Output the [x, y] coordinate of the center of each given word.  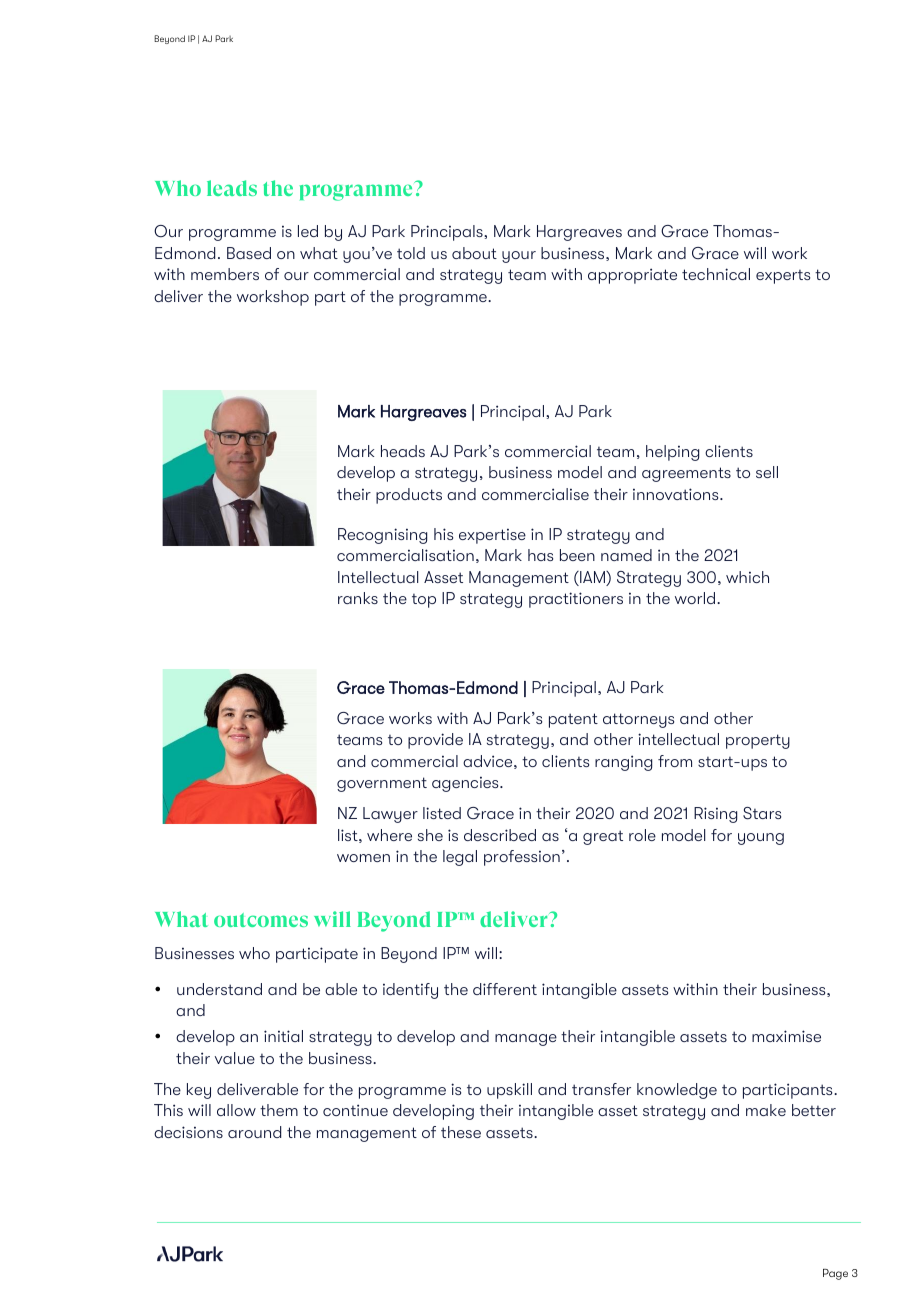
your [519, 257]
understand [219, 989]
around [254, 1132]
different [505, 989]
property [758, 741]
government [382, 784]
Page [835, 1274]
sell [767, 472]
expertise [492, 536]
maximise [786, 1036]
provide [435, 741]
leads [232, 188]
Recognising [382, 536]
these [461, 1132]
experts [783, 277]
